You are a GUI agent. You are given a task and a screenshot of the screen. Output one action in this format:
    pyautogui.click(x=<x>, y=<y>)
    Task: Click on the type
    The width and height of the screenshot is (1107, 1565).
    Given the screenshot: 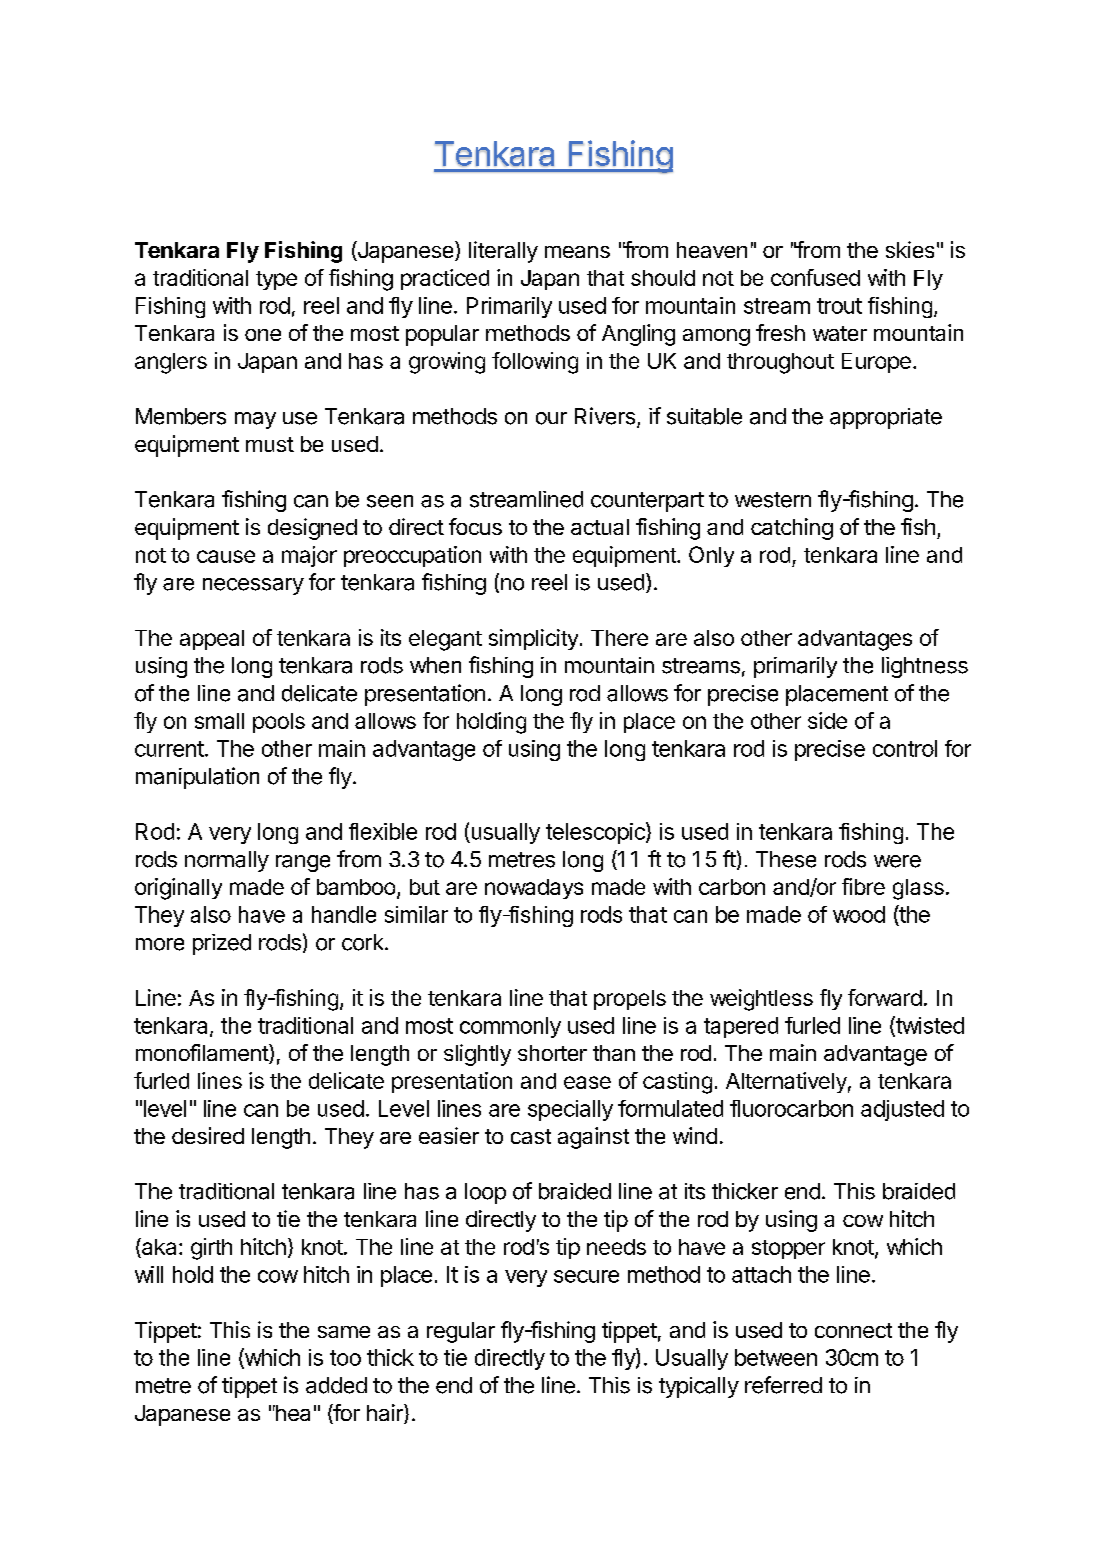 What is the action you would take?
    pyautogui.click(x=276, y=280)
